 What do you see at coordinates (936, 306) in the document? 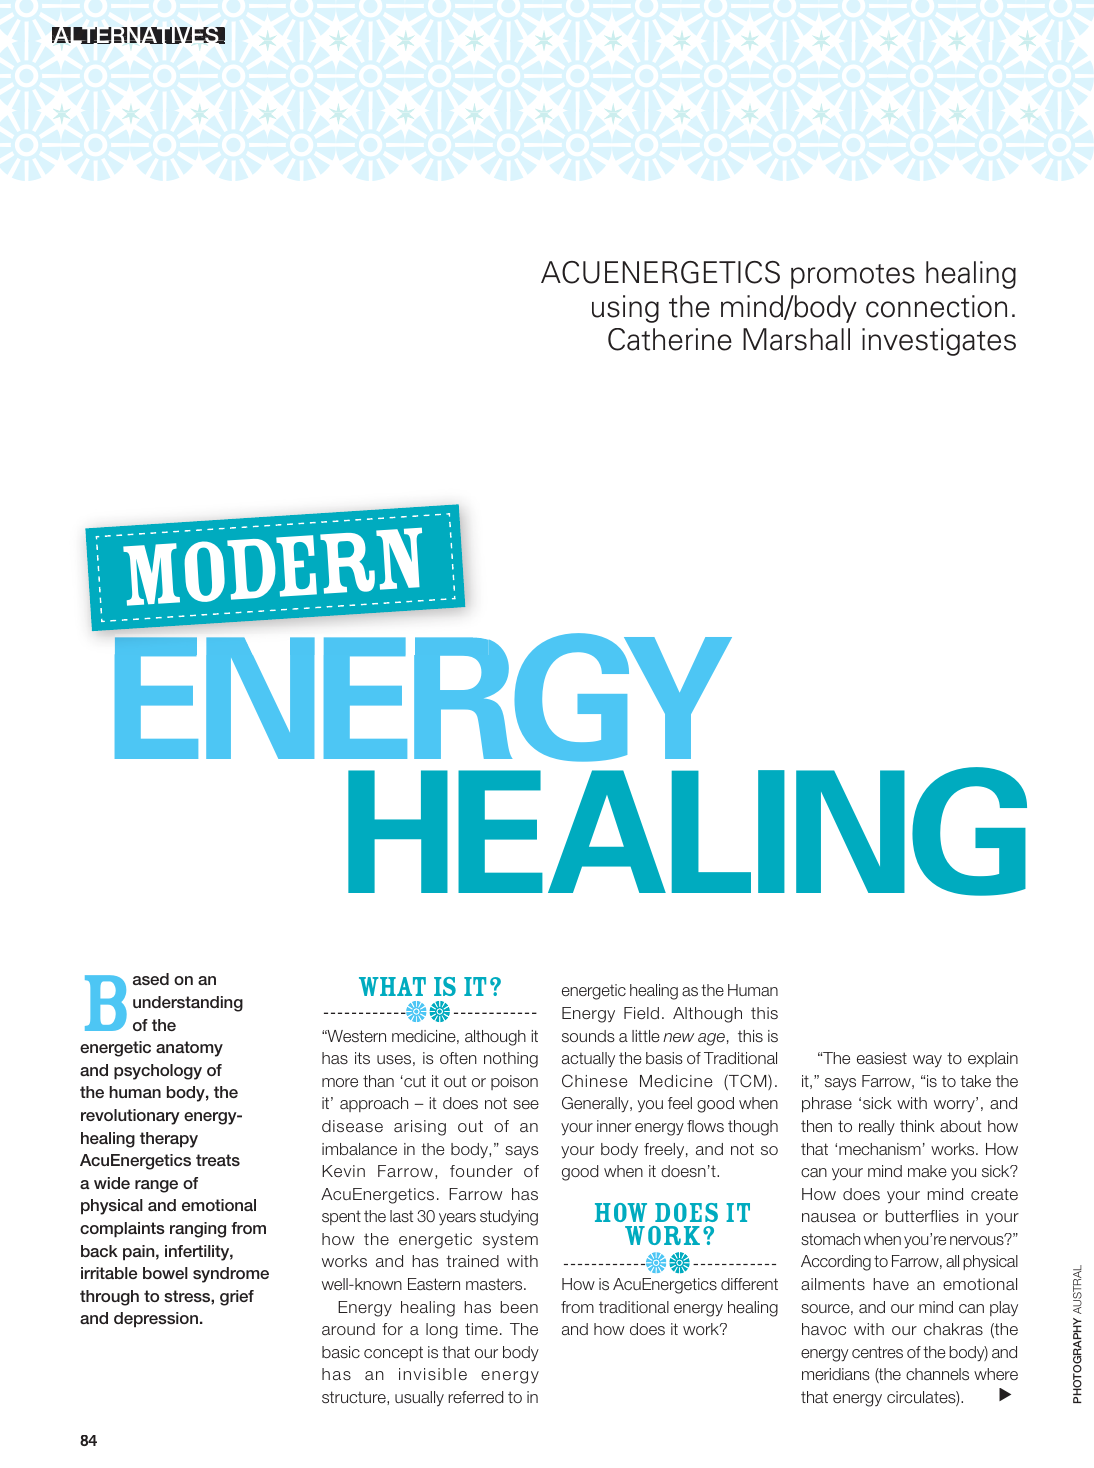
I see `connection` at bounding box center [936, 306].
